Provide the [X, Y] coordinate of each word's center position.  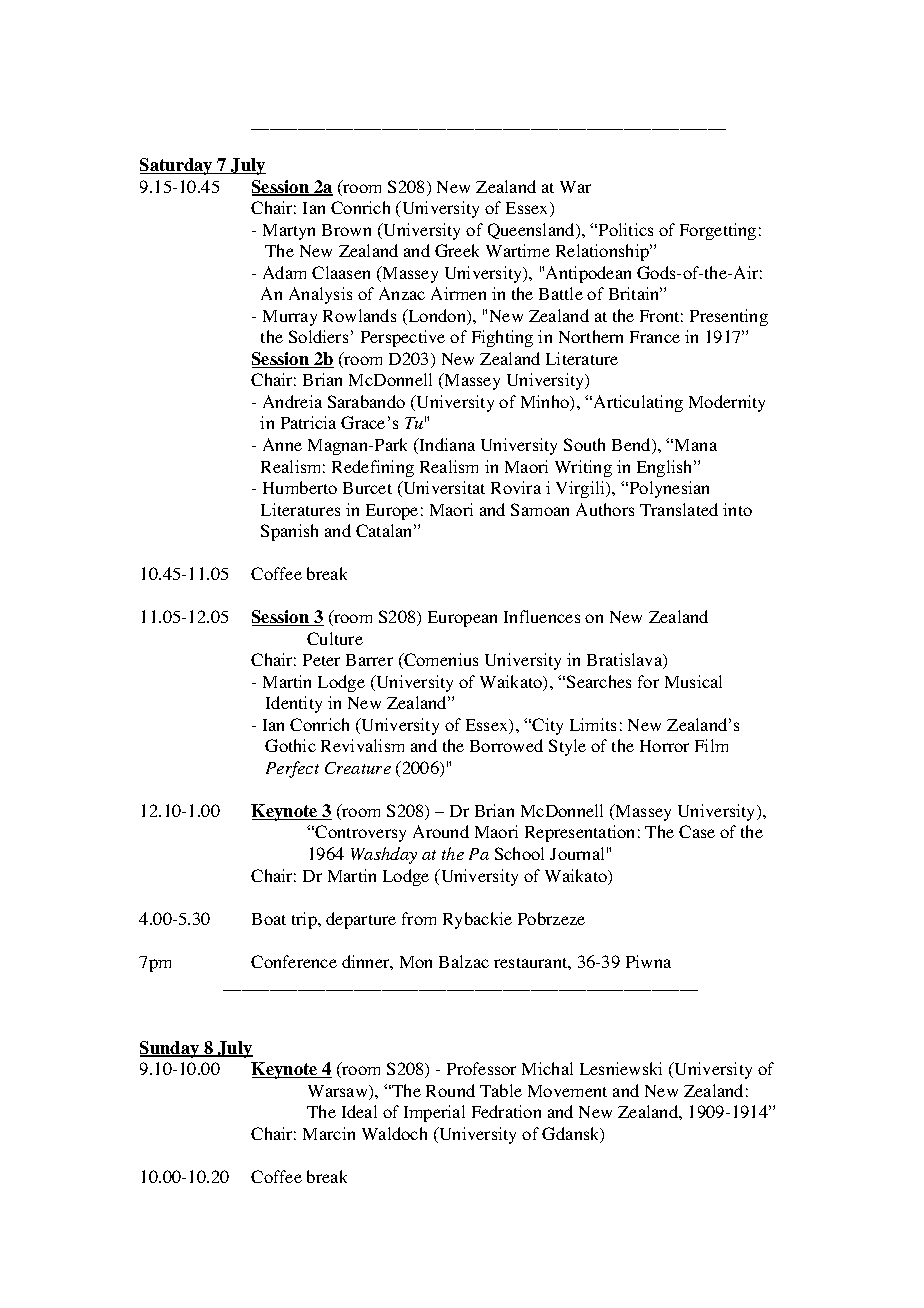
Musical [693, 681]
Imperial [434, 1113]
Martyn [289, 232]
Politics [626, 229]
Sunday [171, 1049]
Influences [542, 616]
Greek [457, 250]
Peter [321, 660]
